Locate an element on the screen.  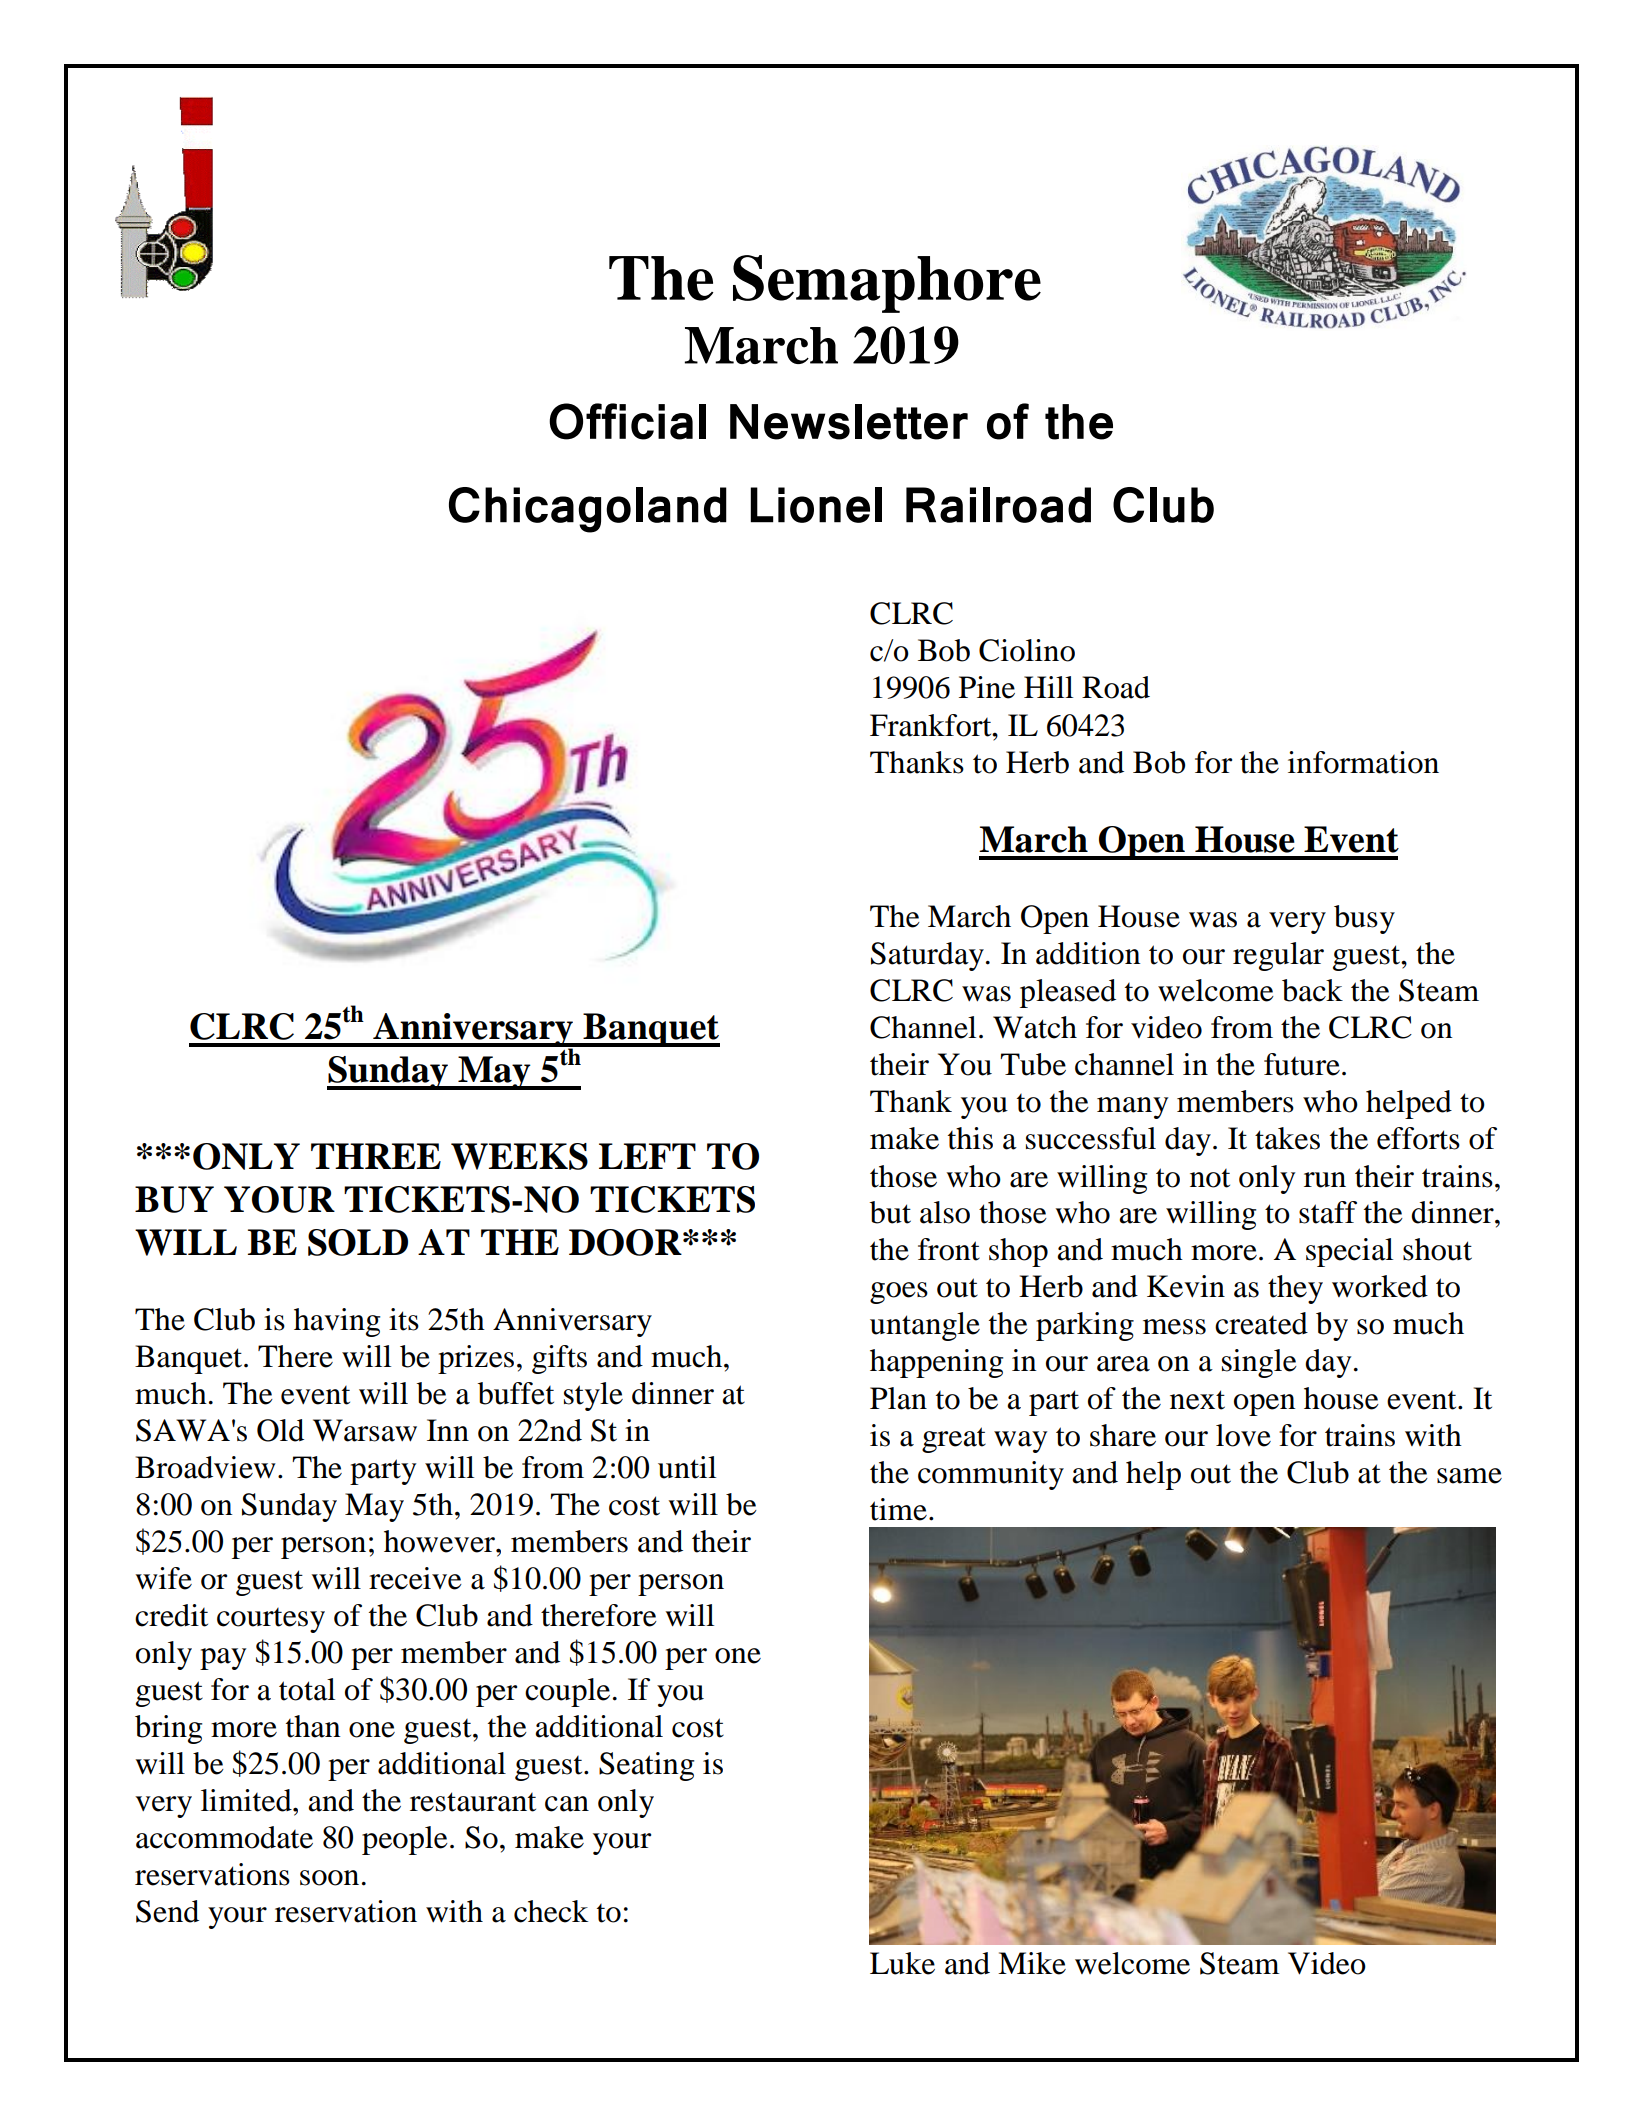
Chicagoland is located at coordinates (588, 510).
